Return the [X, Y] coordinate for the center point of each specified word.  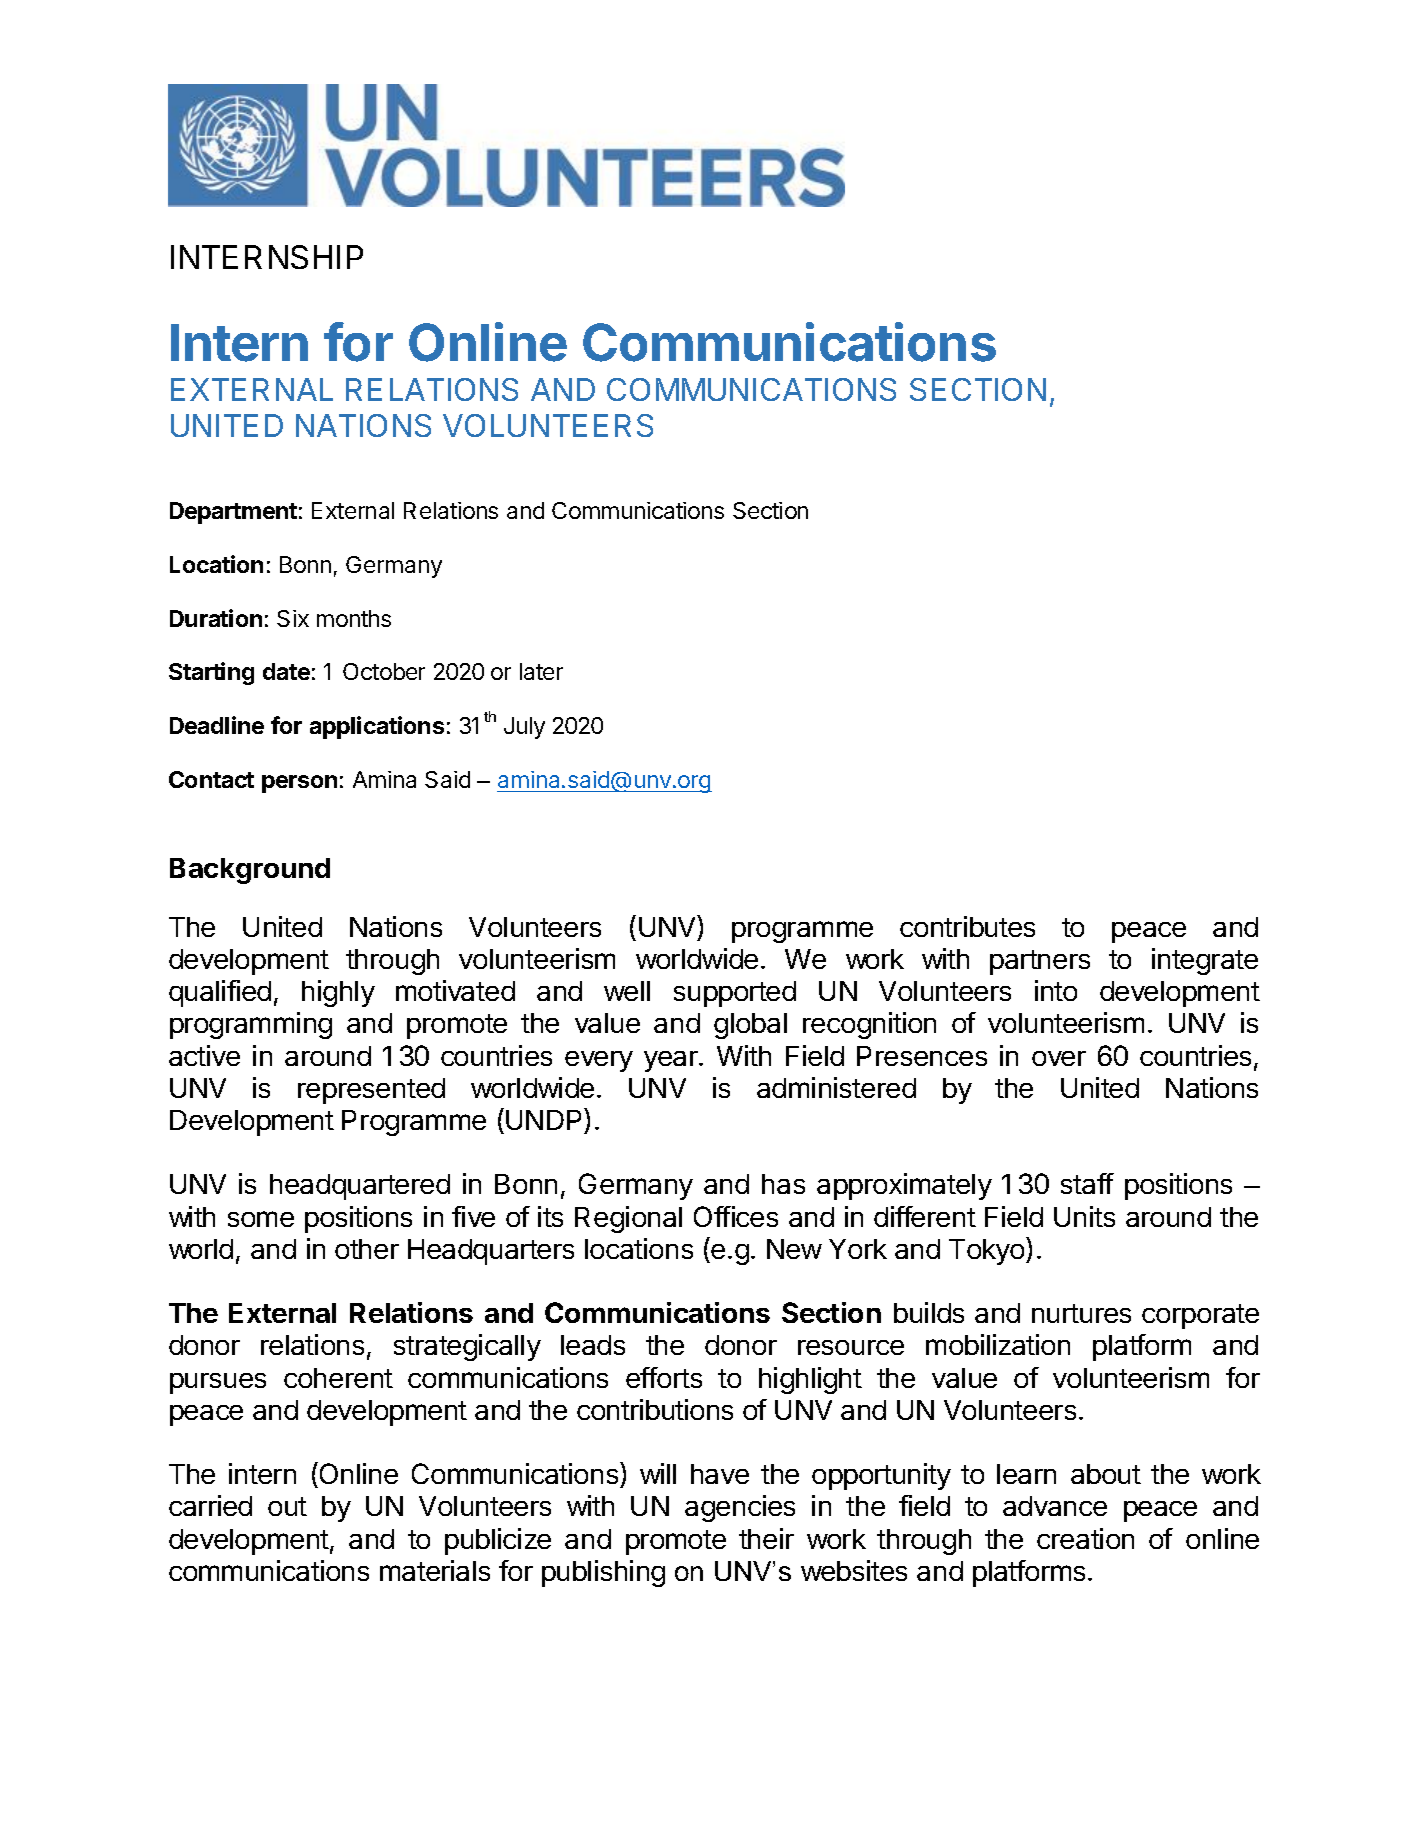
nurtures [1081, 1313]
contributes [967, 926]
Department [233, 513]
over [1059, 1058]
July [524, 728]
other [367, 1249]
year [672, 1061]
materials [435, 1570]
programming [251, 1025]
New [794, 1249]
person [299, 784]
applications [377, 727]
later [541, 671]
